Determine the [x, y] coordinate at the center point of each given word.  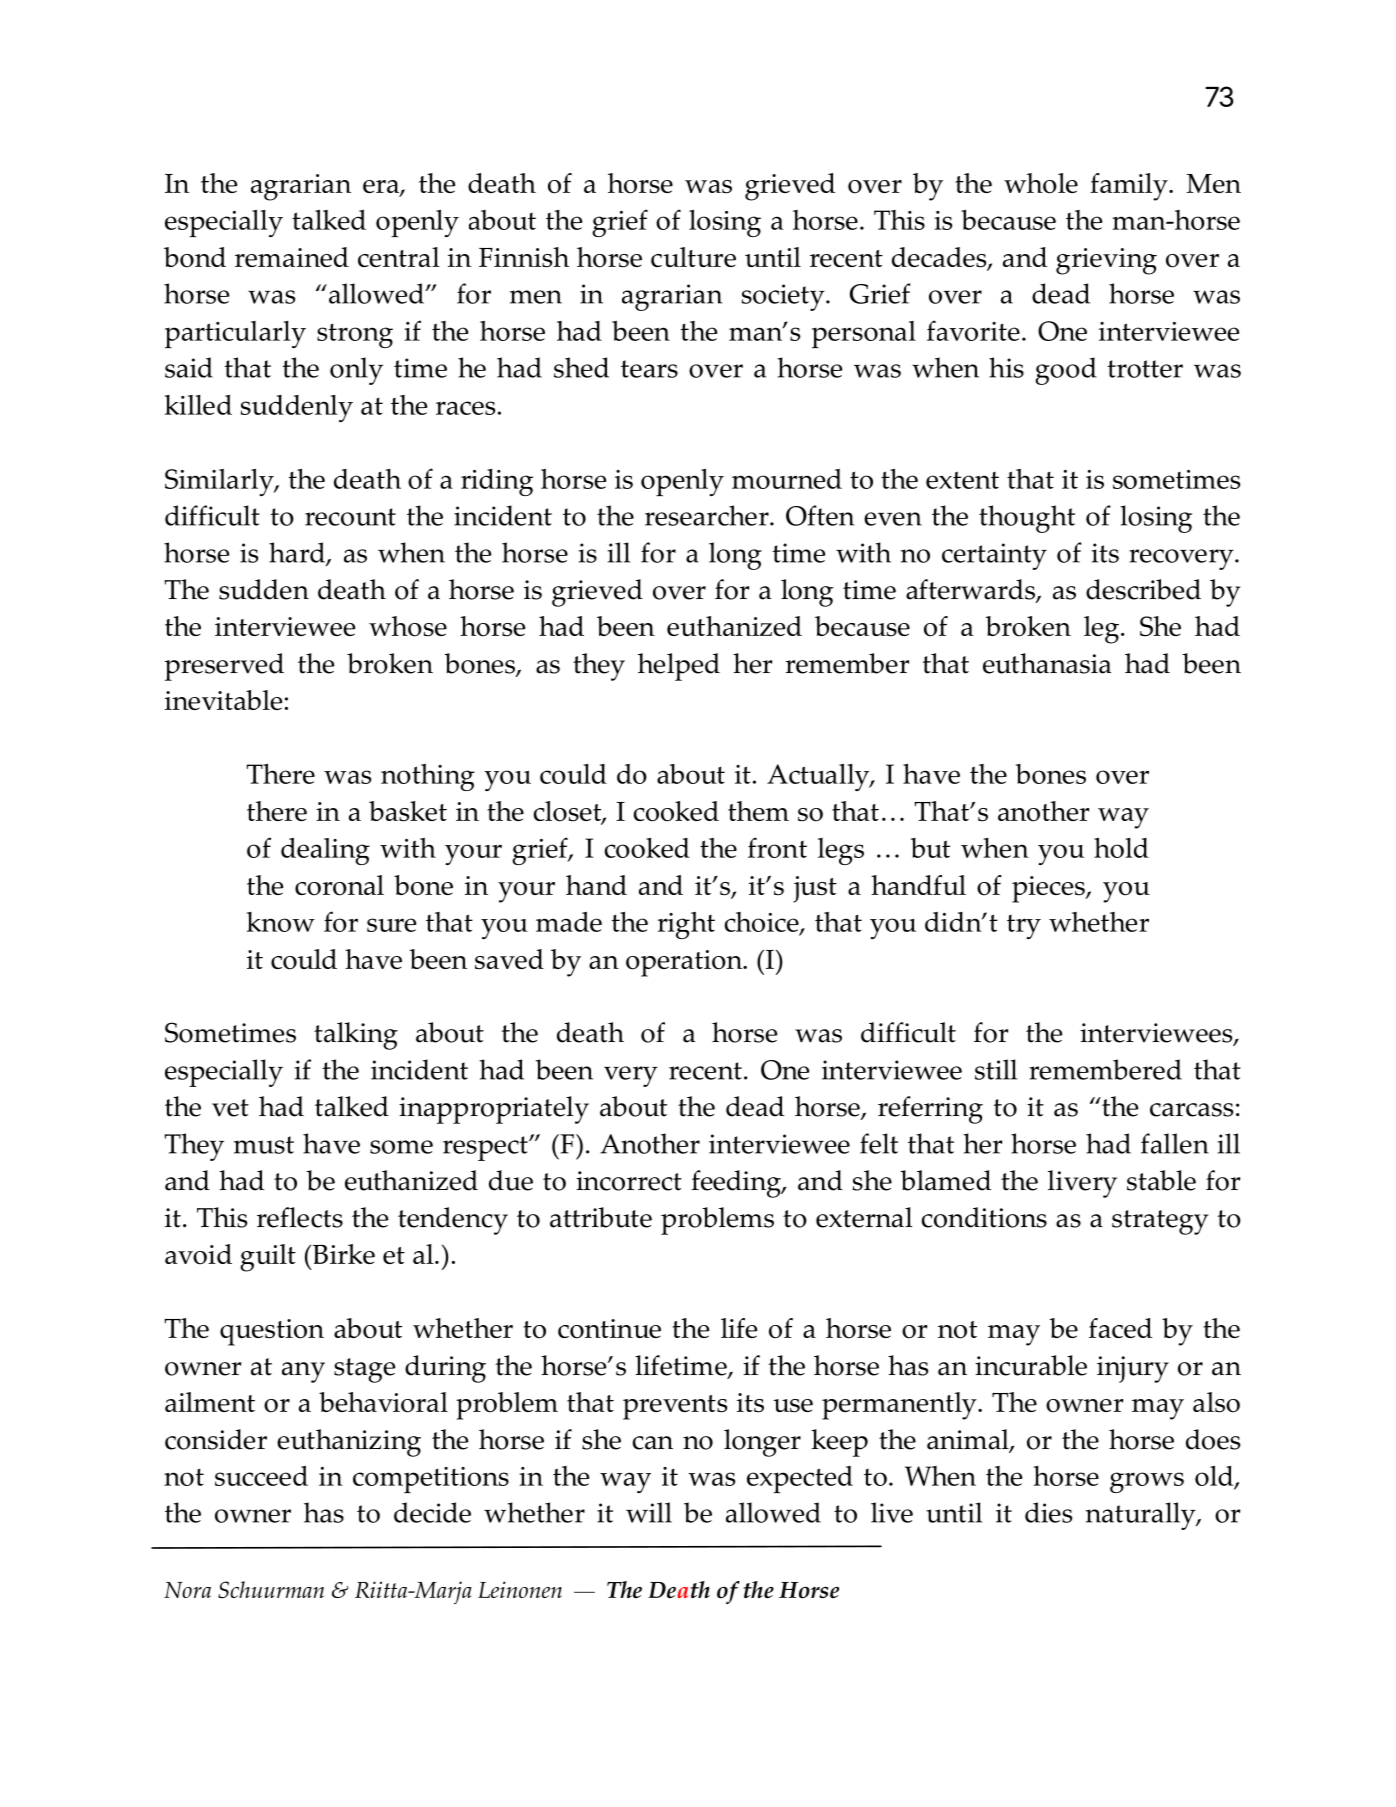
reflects [300, 1217]
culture [693, 257]
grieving [1106, 261]
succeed [261, 1476]
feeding [737, 1184]
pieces [1049, 889]
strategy [1160, 1222]
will [649, 1512]
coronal [339, 885]
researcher [708, 515]
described [1143, 589]
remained [292, 257]
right [686, 925]
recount [350, 517]
